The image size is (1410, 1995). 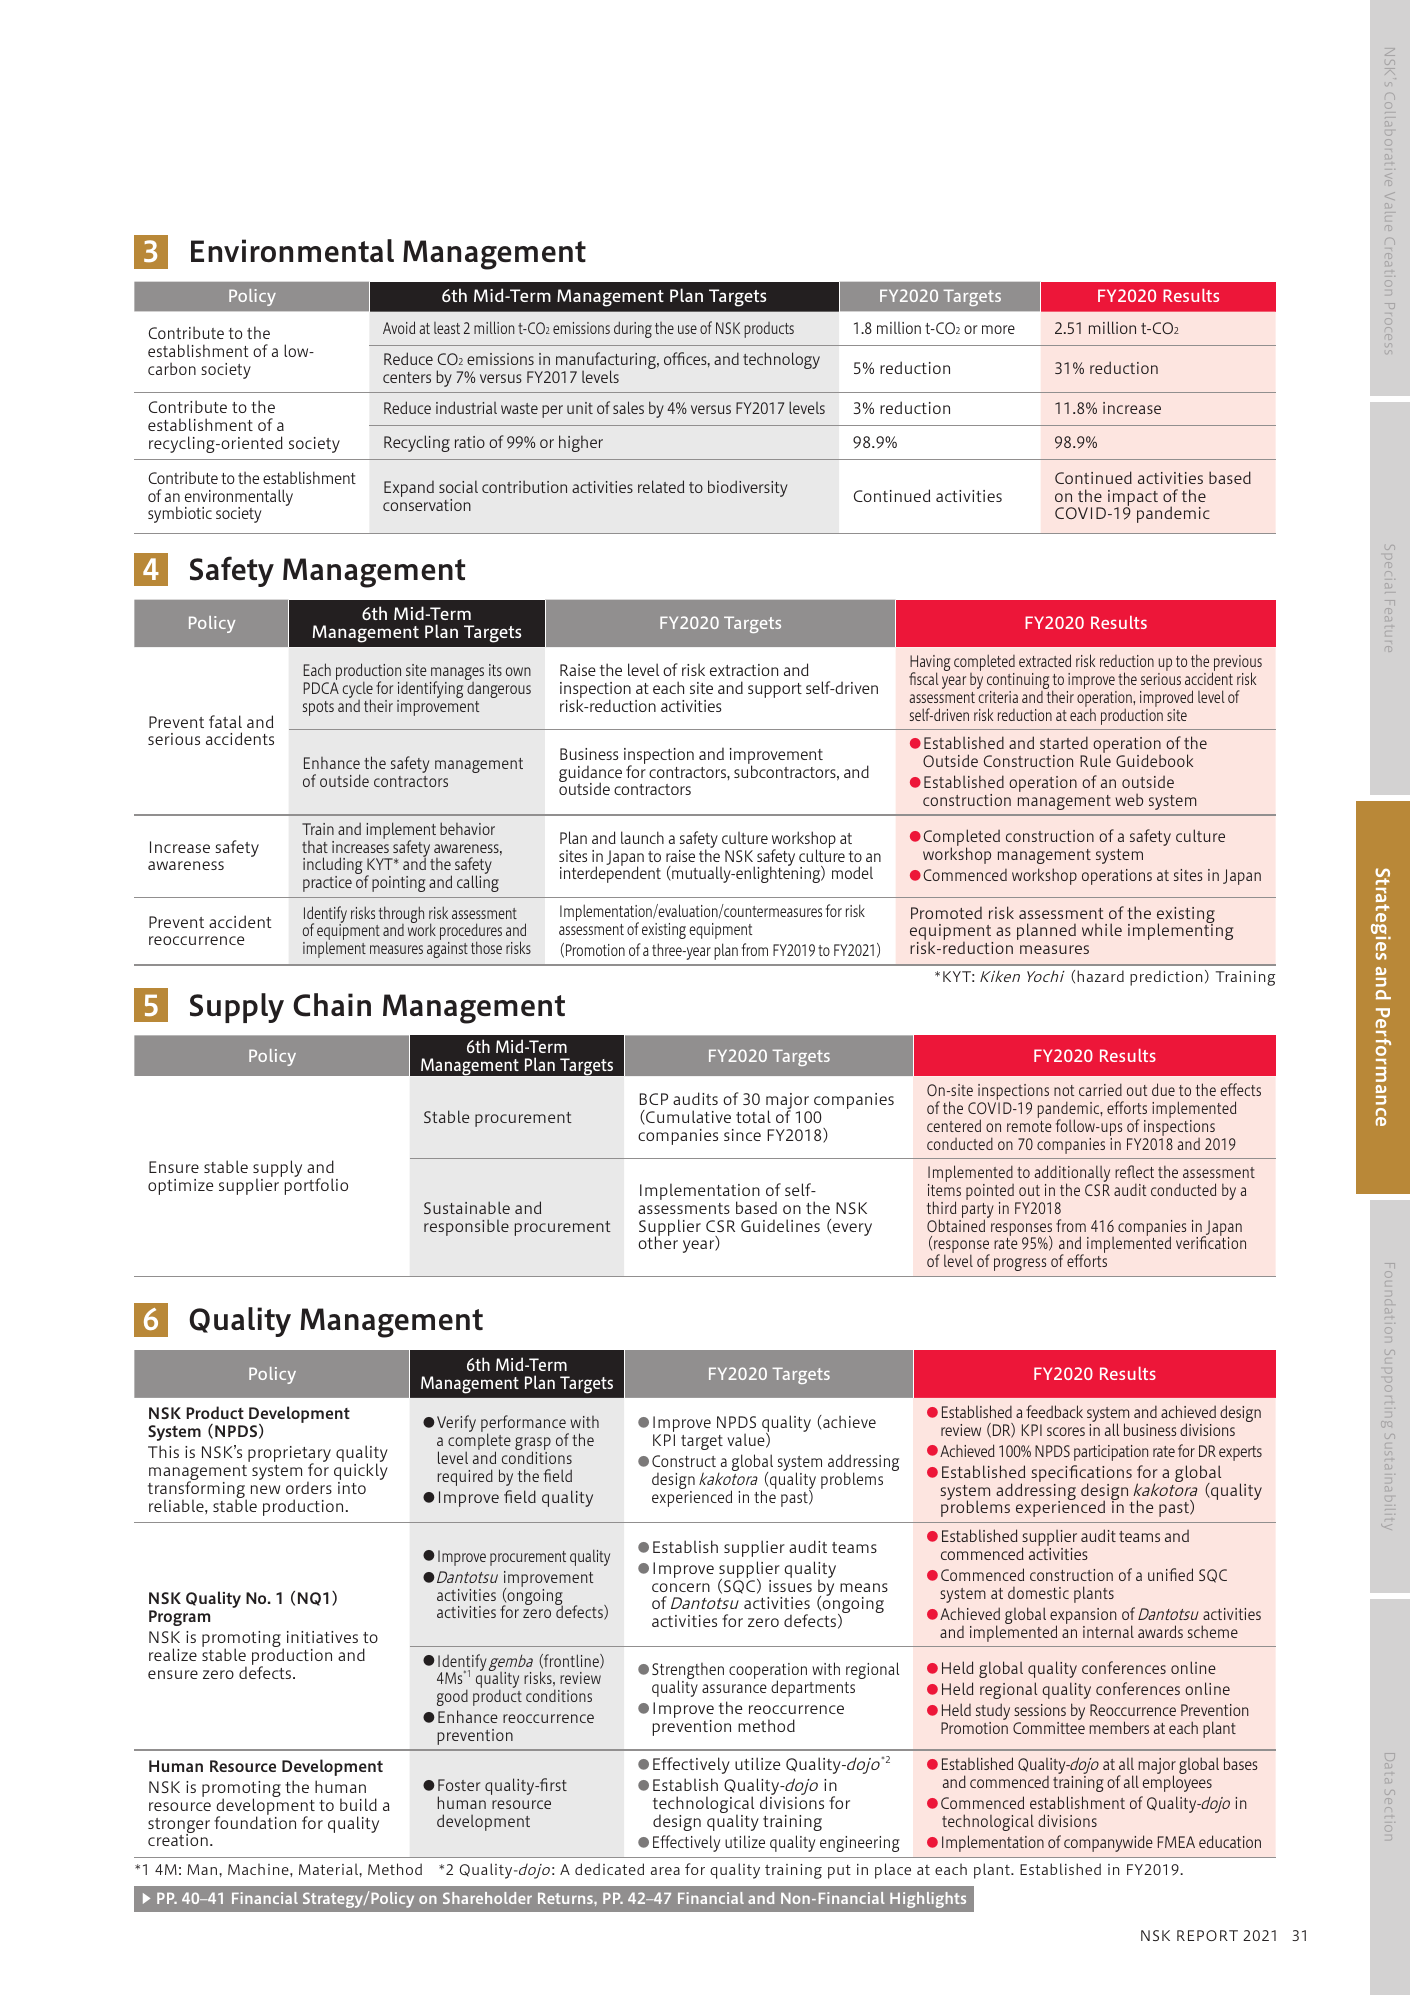 I want to click on use, so click(x=687, y=329).
